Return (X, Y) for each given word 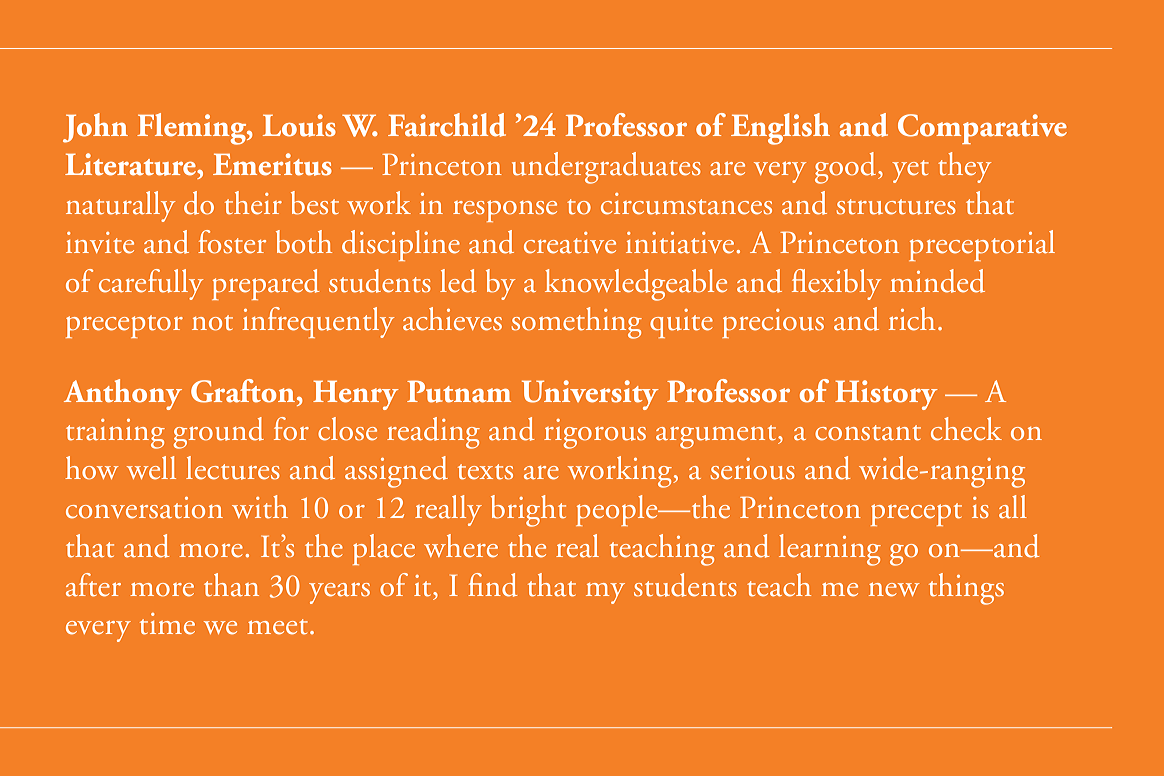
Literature (131, 164)
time (167, 624)
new (894, 589)
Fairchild (447, 125)
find (493, 585)
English (780, 129)
